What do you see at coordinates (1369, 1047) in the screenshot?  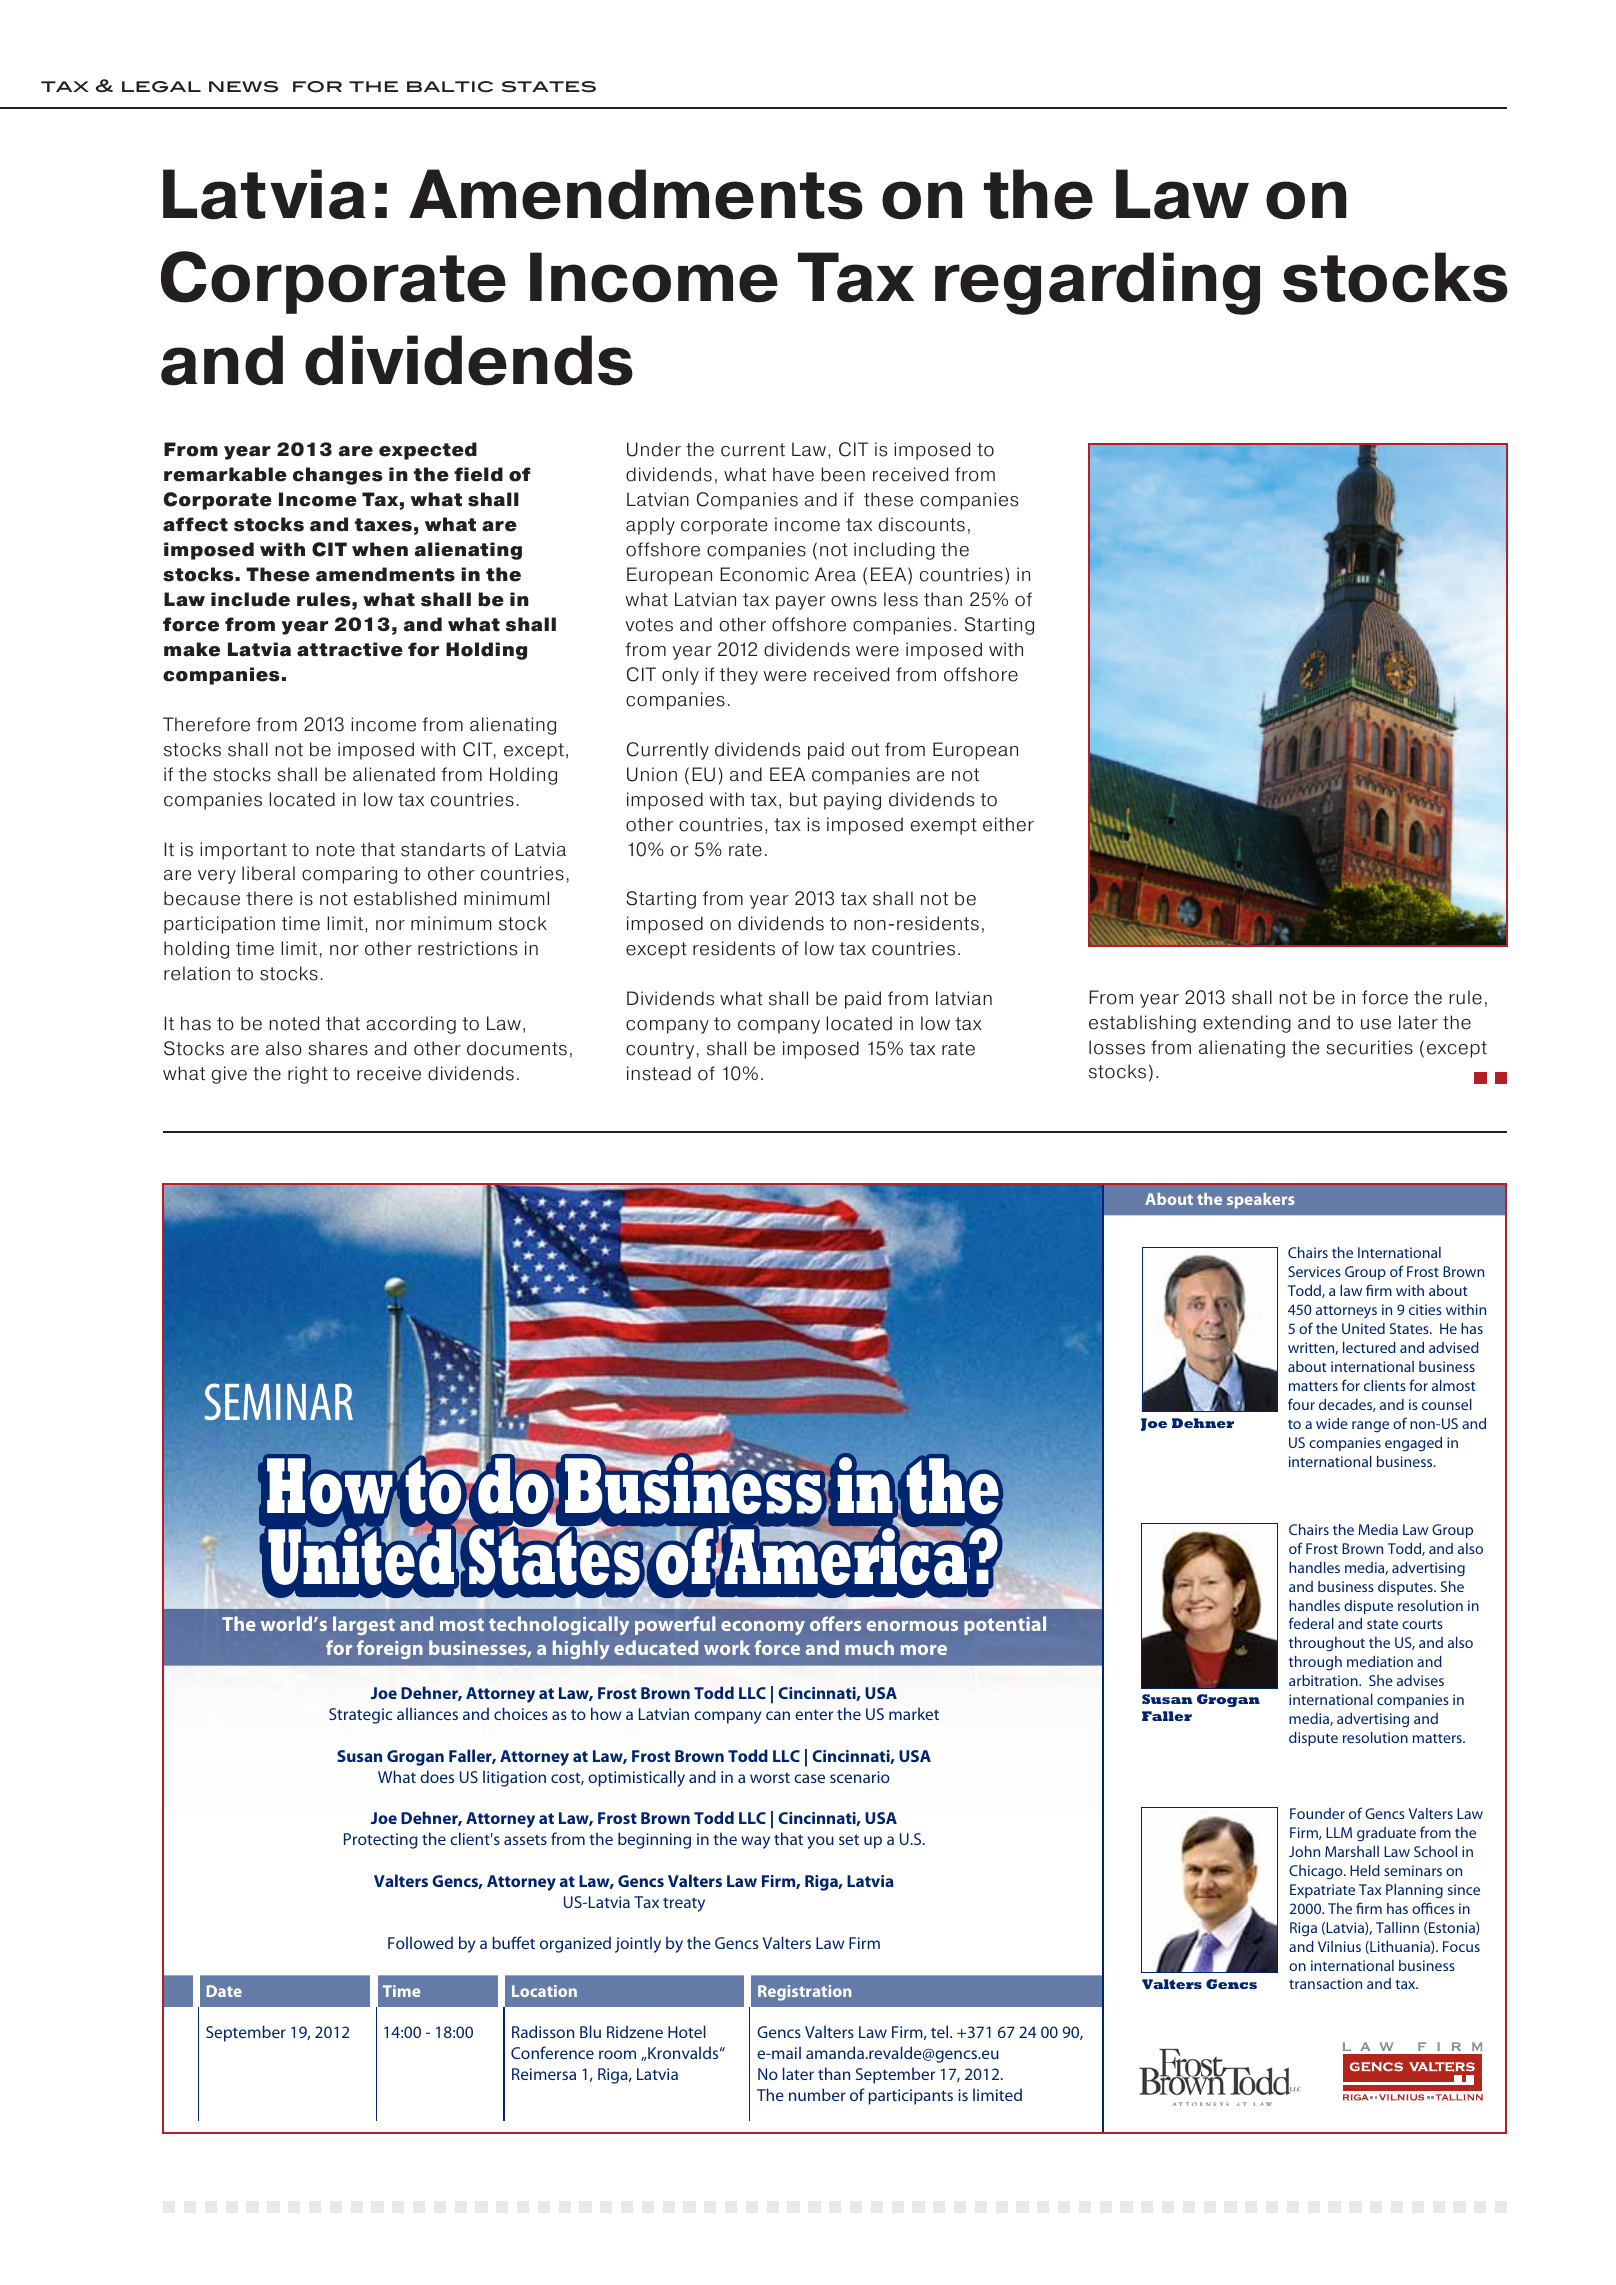 I see `securities` at bounding box center [1369, 1047].
